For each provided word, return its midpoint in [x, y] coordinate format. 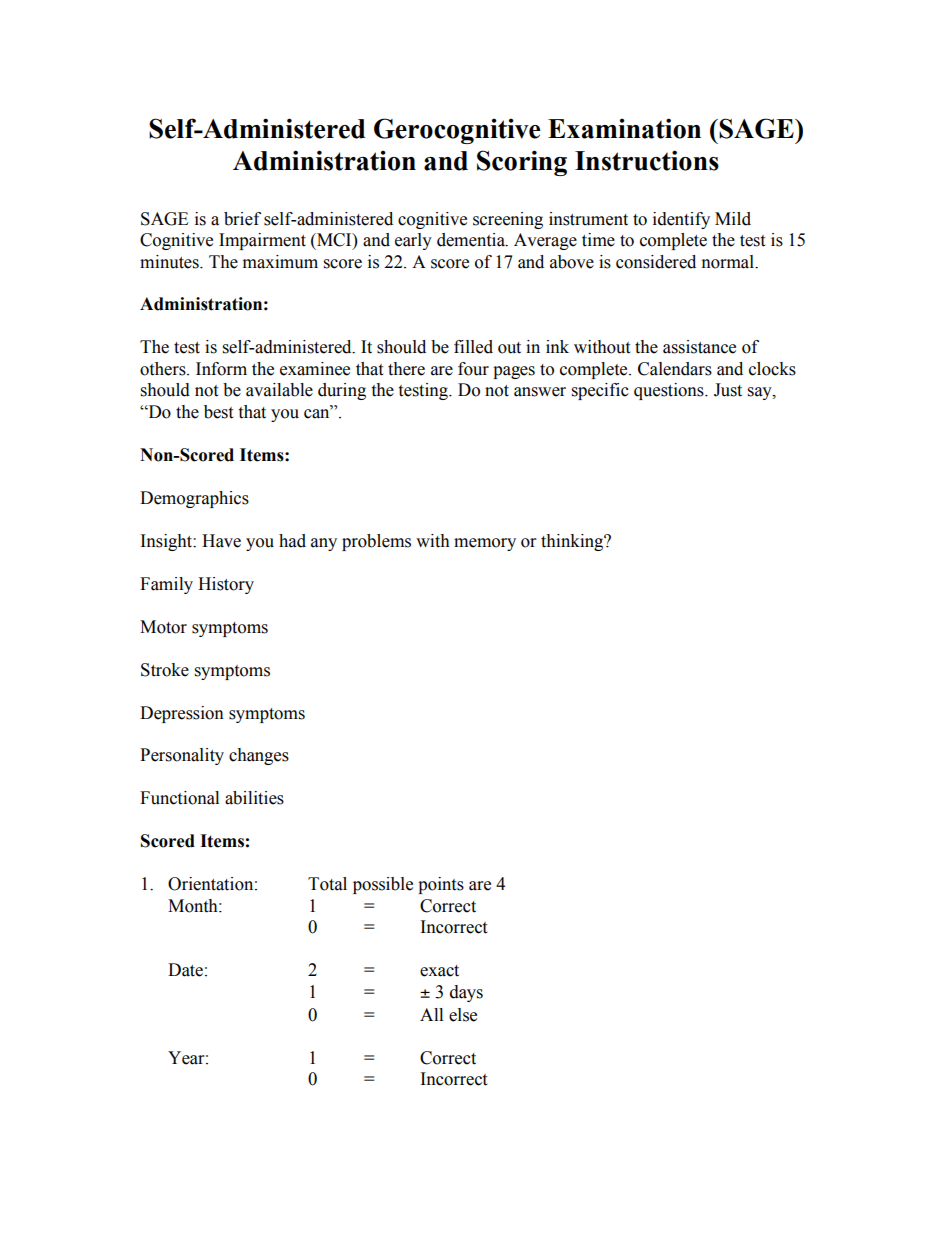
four [473, 369]
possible [383, 885]
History [226, 585]
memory [485, 544]
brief [242, 219]
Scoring [522, 163]
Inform [221, 369]
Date [185, 970]
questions [670, 391]
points [441, 885]
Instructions [647, 160]
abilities [254, 798]
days [466, 993]
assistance [699, 347]
